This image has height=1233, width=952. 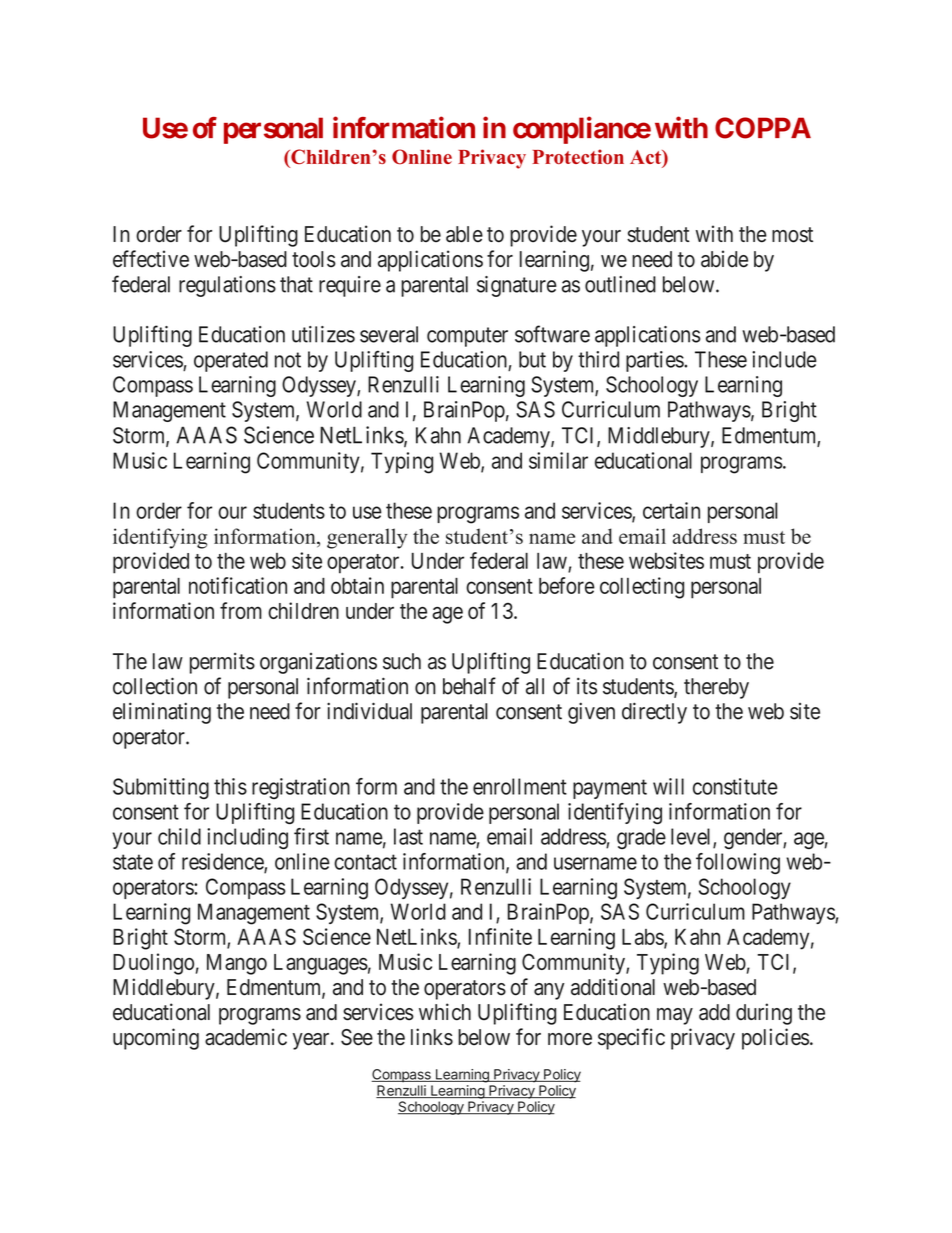 I want to click on collecting, so click(x=642, y=588).
